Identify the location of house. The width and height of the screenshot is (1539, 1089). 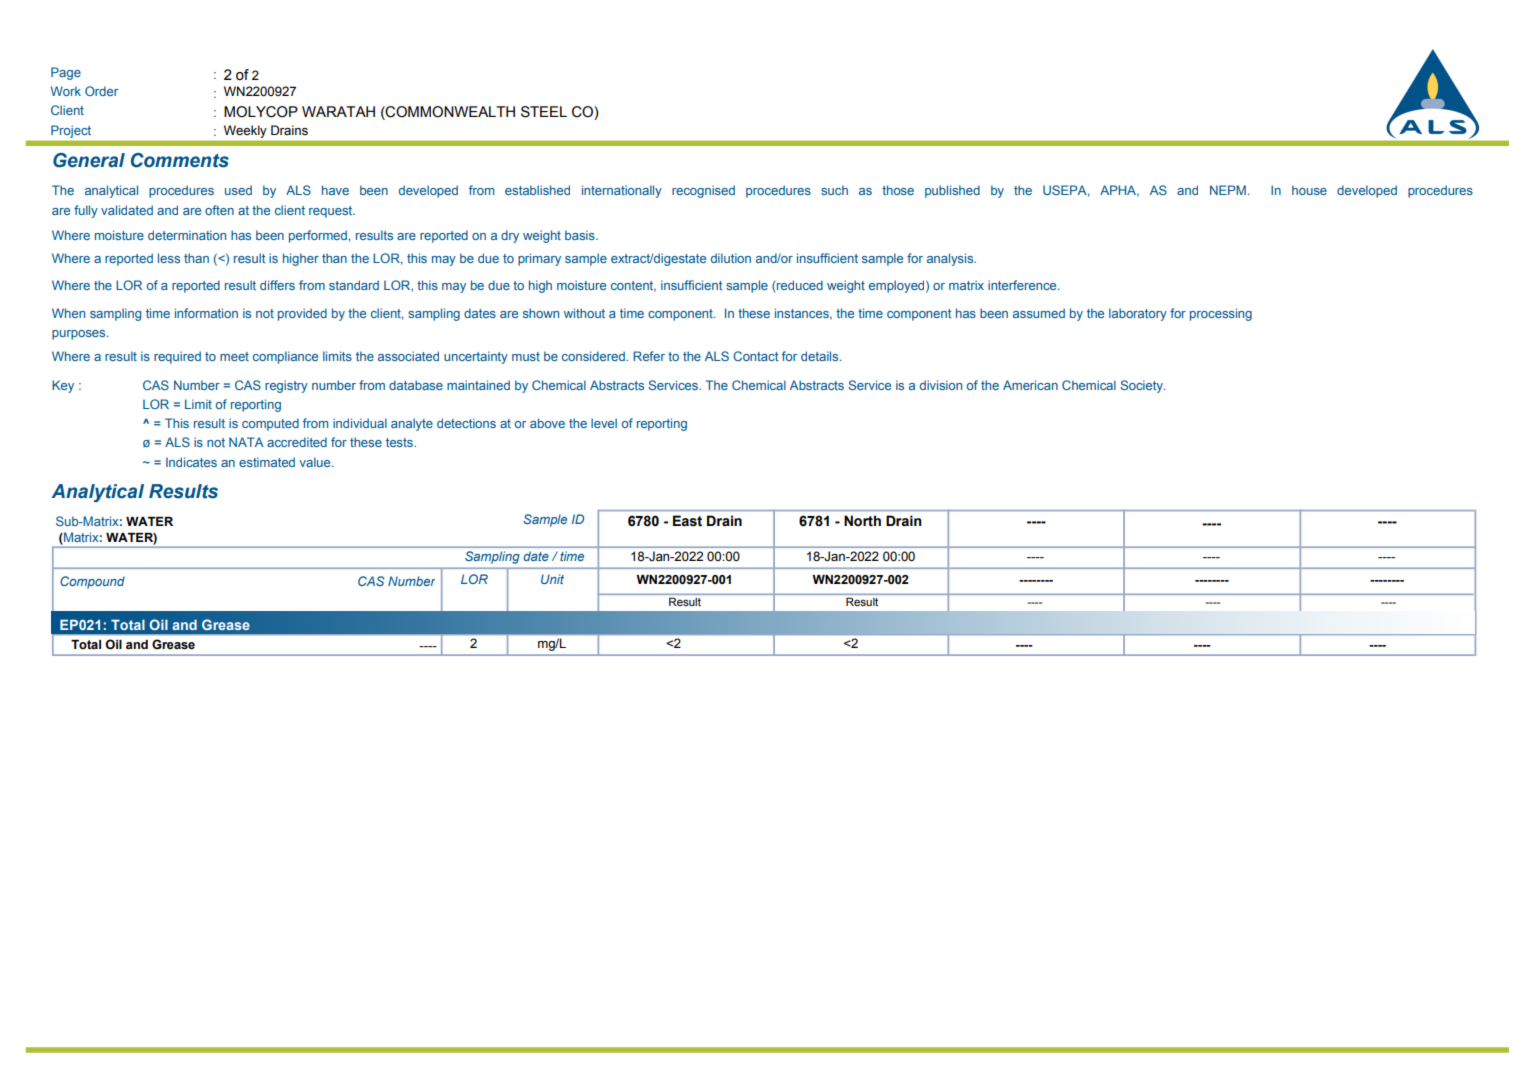
(1309, 190).
